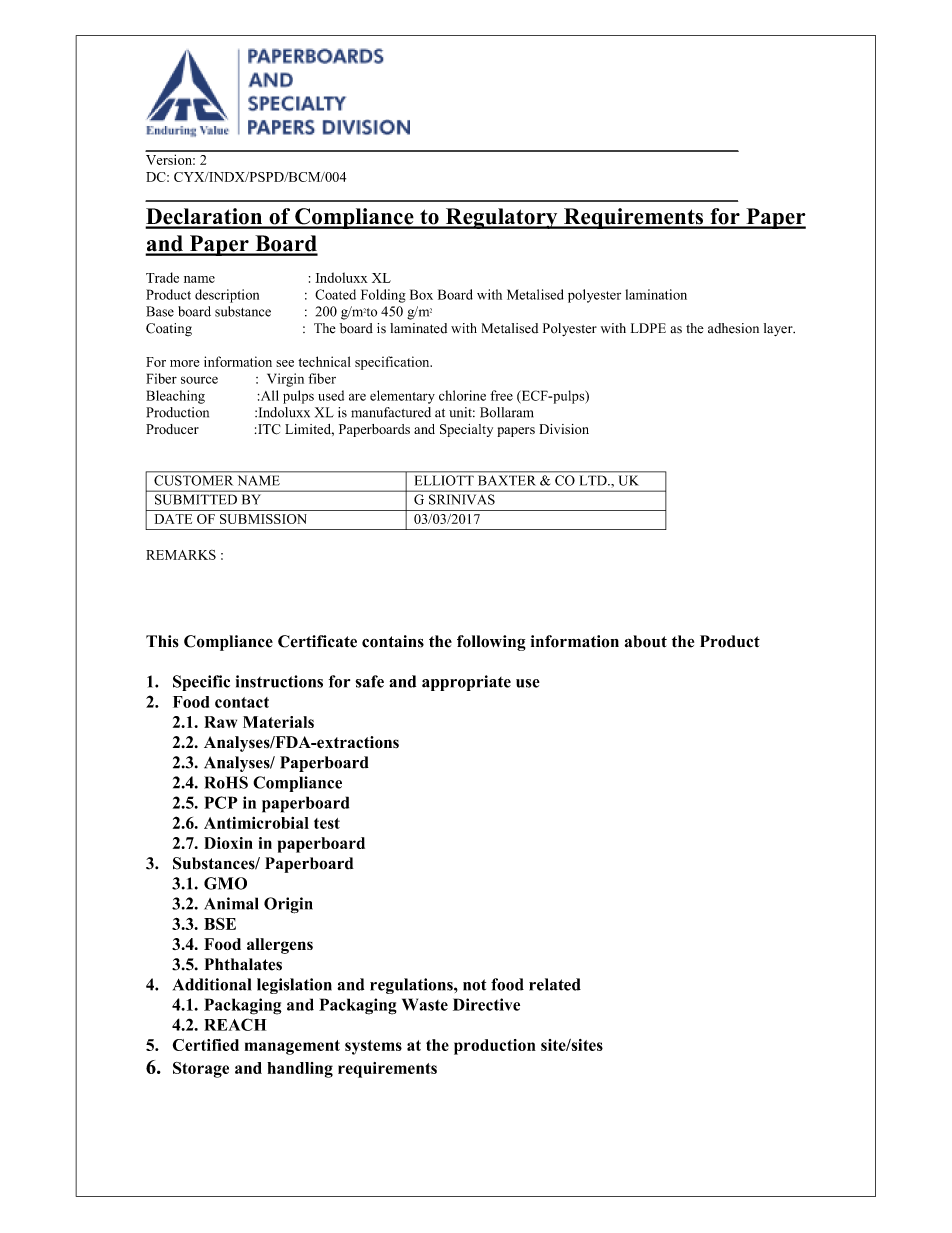 The height and width of the screenshot is (1233, 952). What do you see at coordinates (646, 641) in the screenshot?
I see `about` at bounding box center [646, 641].
